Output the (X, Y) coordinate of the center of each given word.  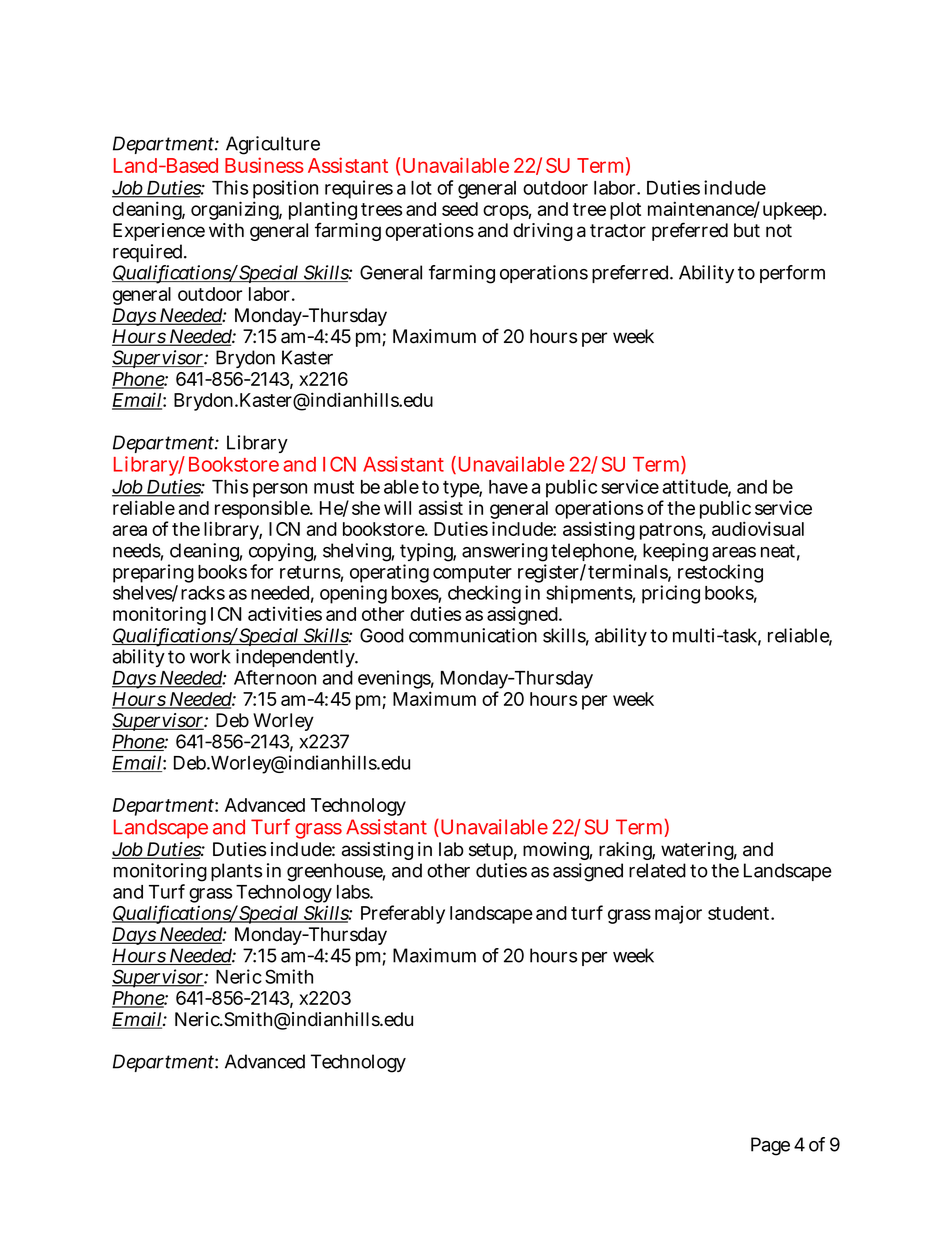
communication (473, 635)
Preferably (403, 914)
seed (460, 209)
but (747, 230)
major (678, 915)
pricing (671, 594)
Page (770, 1146)
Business (264, 165)
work (210, 656)
